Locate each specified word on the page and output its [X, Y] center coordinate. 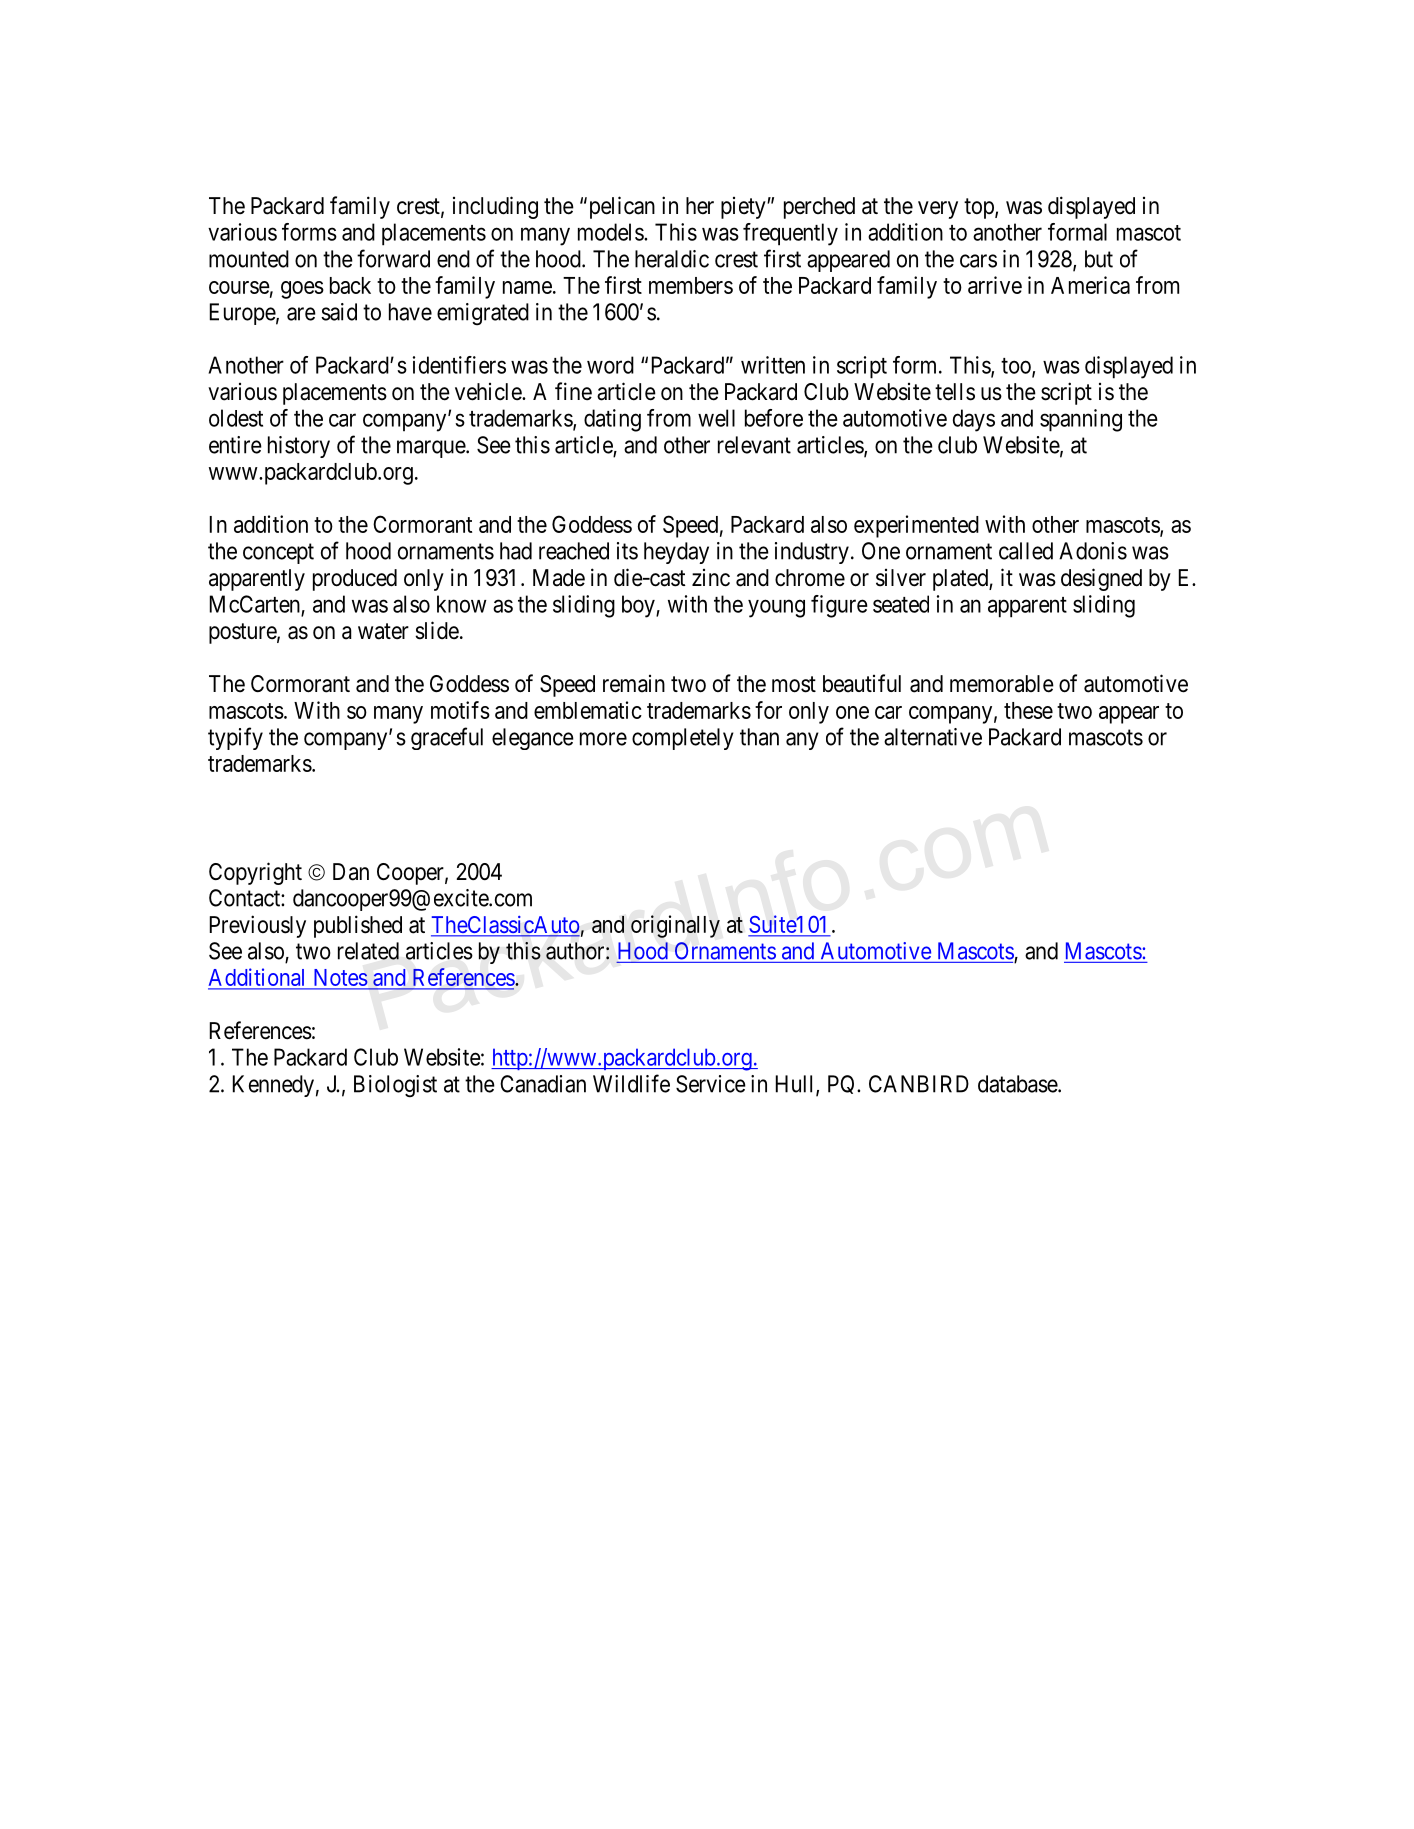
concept [278, 553]
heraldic [672, 259]
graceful [447, 738]
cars [978, 261]
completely [683, 739]
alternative [933, 737]
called [1026, 551]
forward [393, 258]
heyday [676, 553]
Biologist [395, 1086]
